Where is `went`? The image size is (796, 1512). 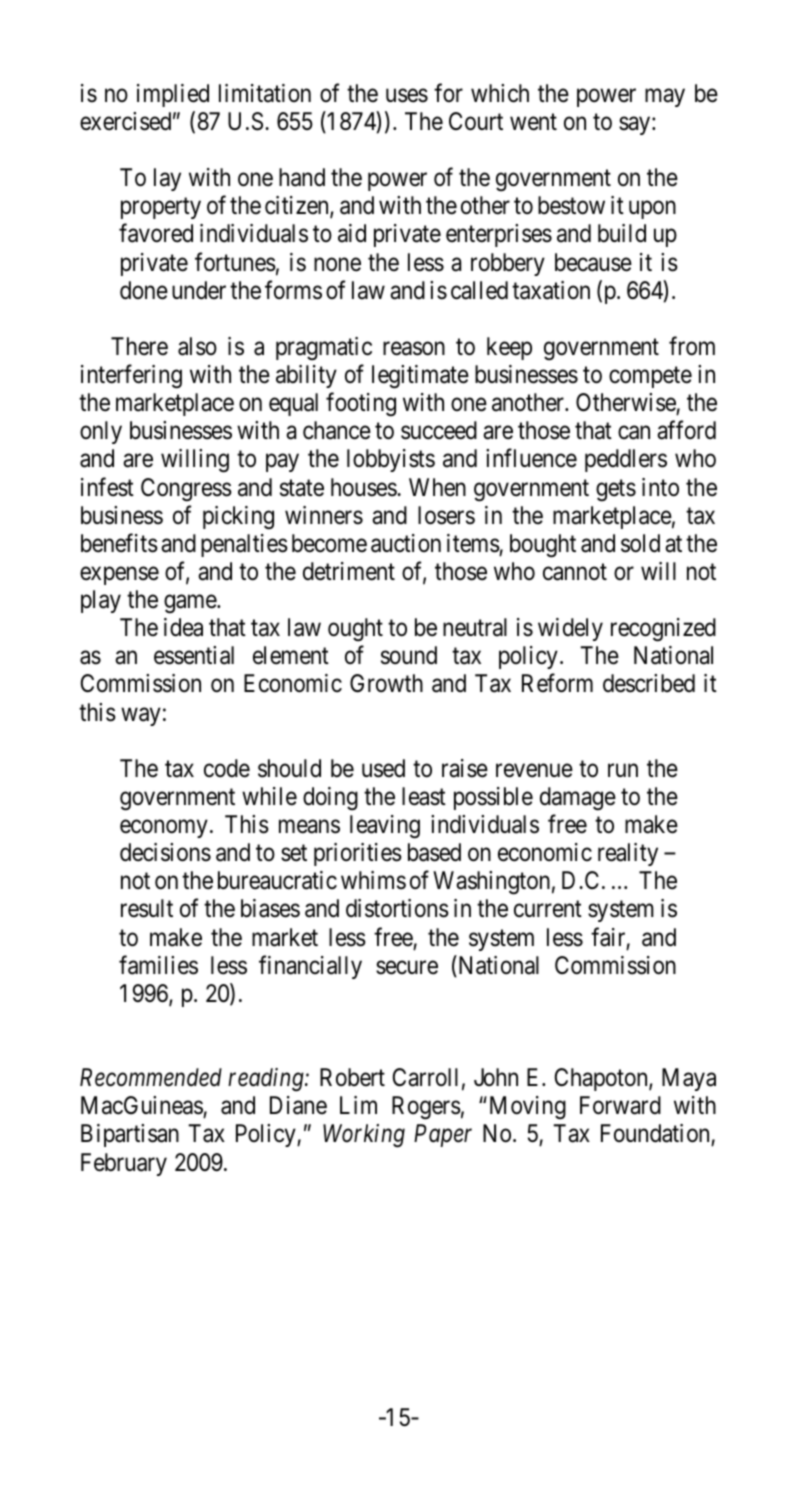
went is located at coordinates (533, 122).
